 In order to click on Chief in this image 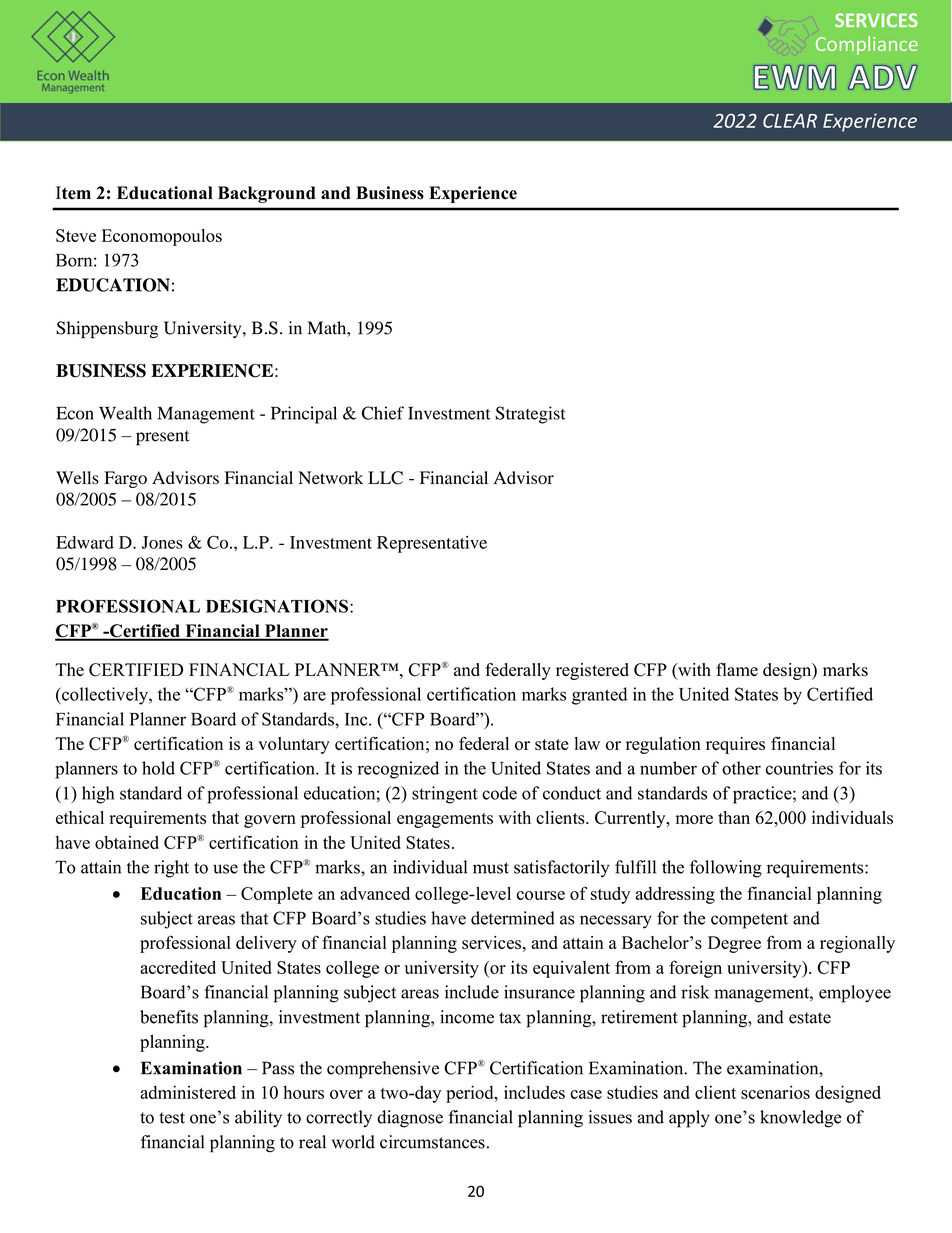, I will do `click(383, 413)`.
